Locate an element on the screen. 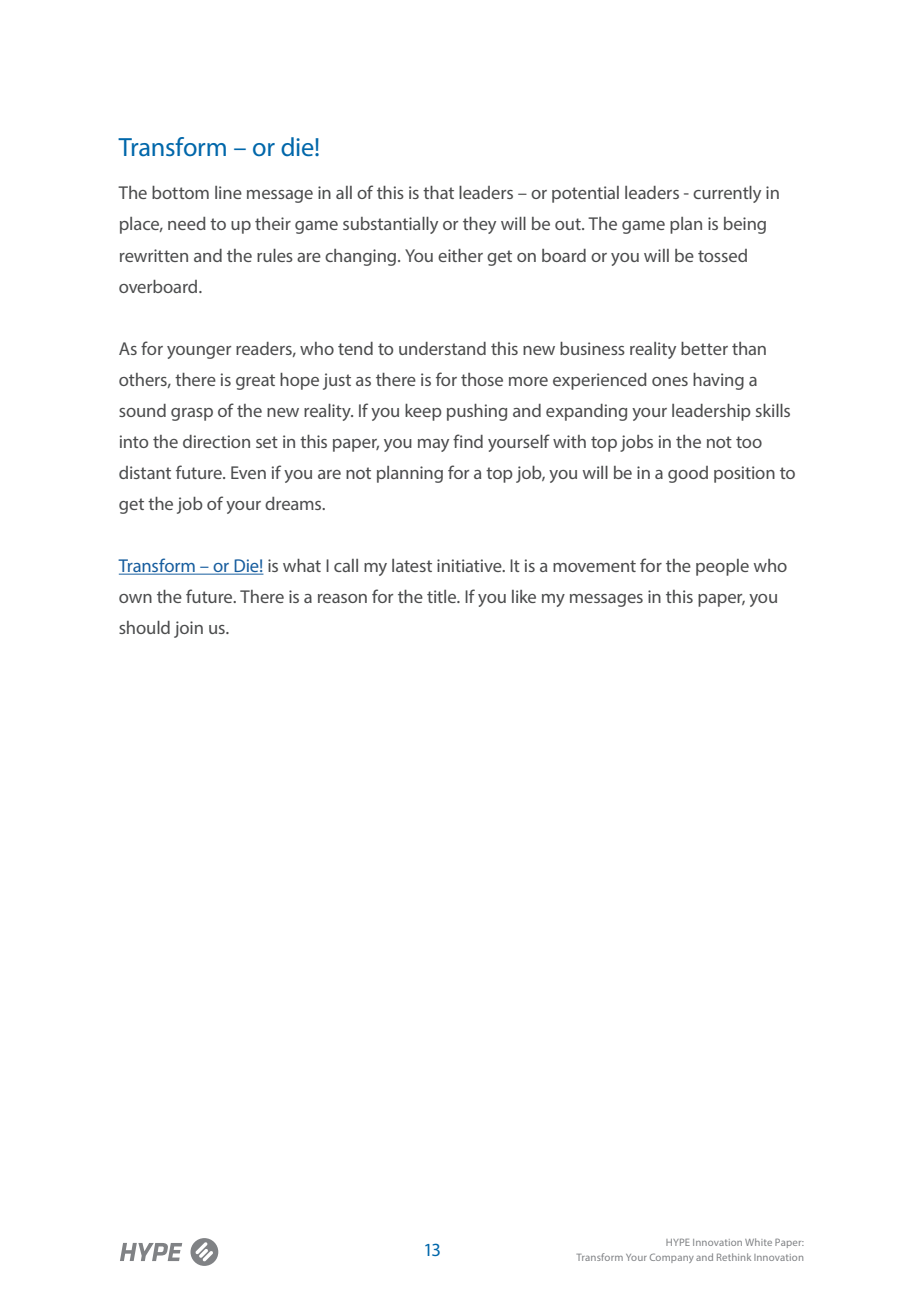  people is located at coordinates (722, 567).
